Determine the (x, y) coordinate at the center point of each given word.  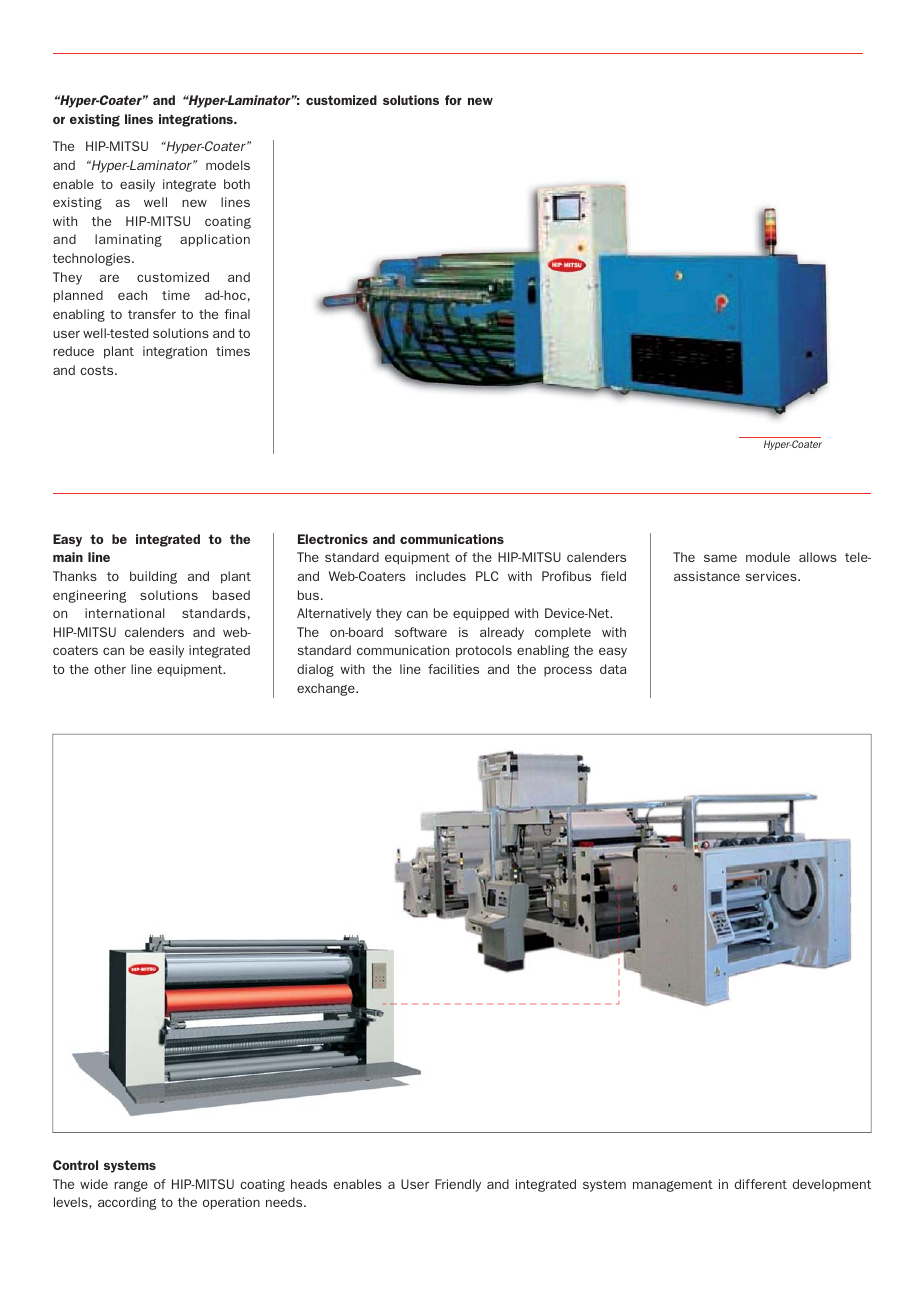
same (720, 558)
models (228, 165)
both (237, 184)
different (761, 1184)
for (453, 100)
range (131, 1186)
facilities (453, 669)
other (110, 669)
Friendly (458, 1185)
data (613, 669)
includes (441, 576)
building (153, 577)
